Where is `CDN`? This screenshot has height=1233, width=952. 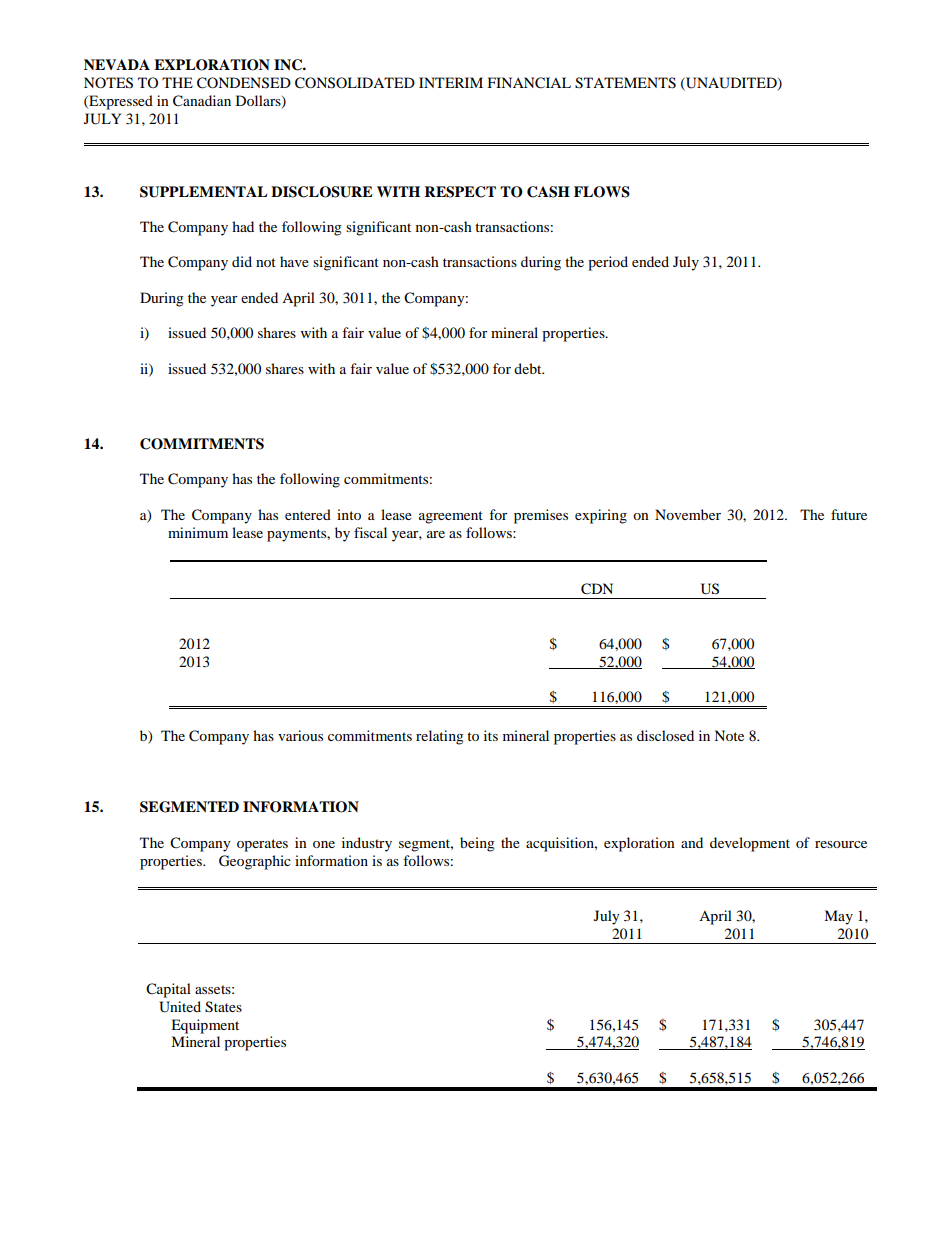 CDN is located at coordinates (597, 589).
